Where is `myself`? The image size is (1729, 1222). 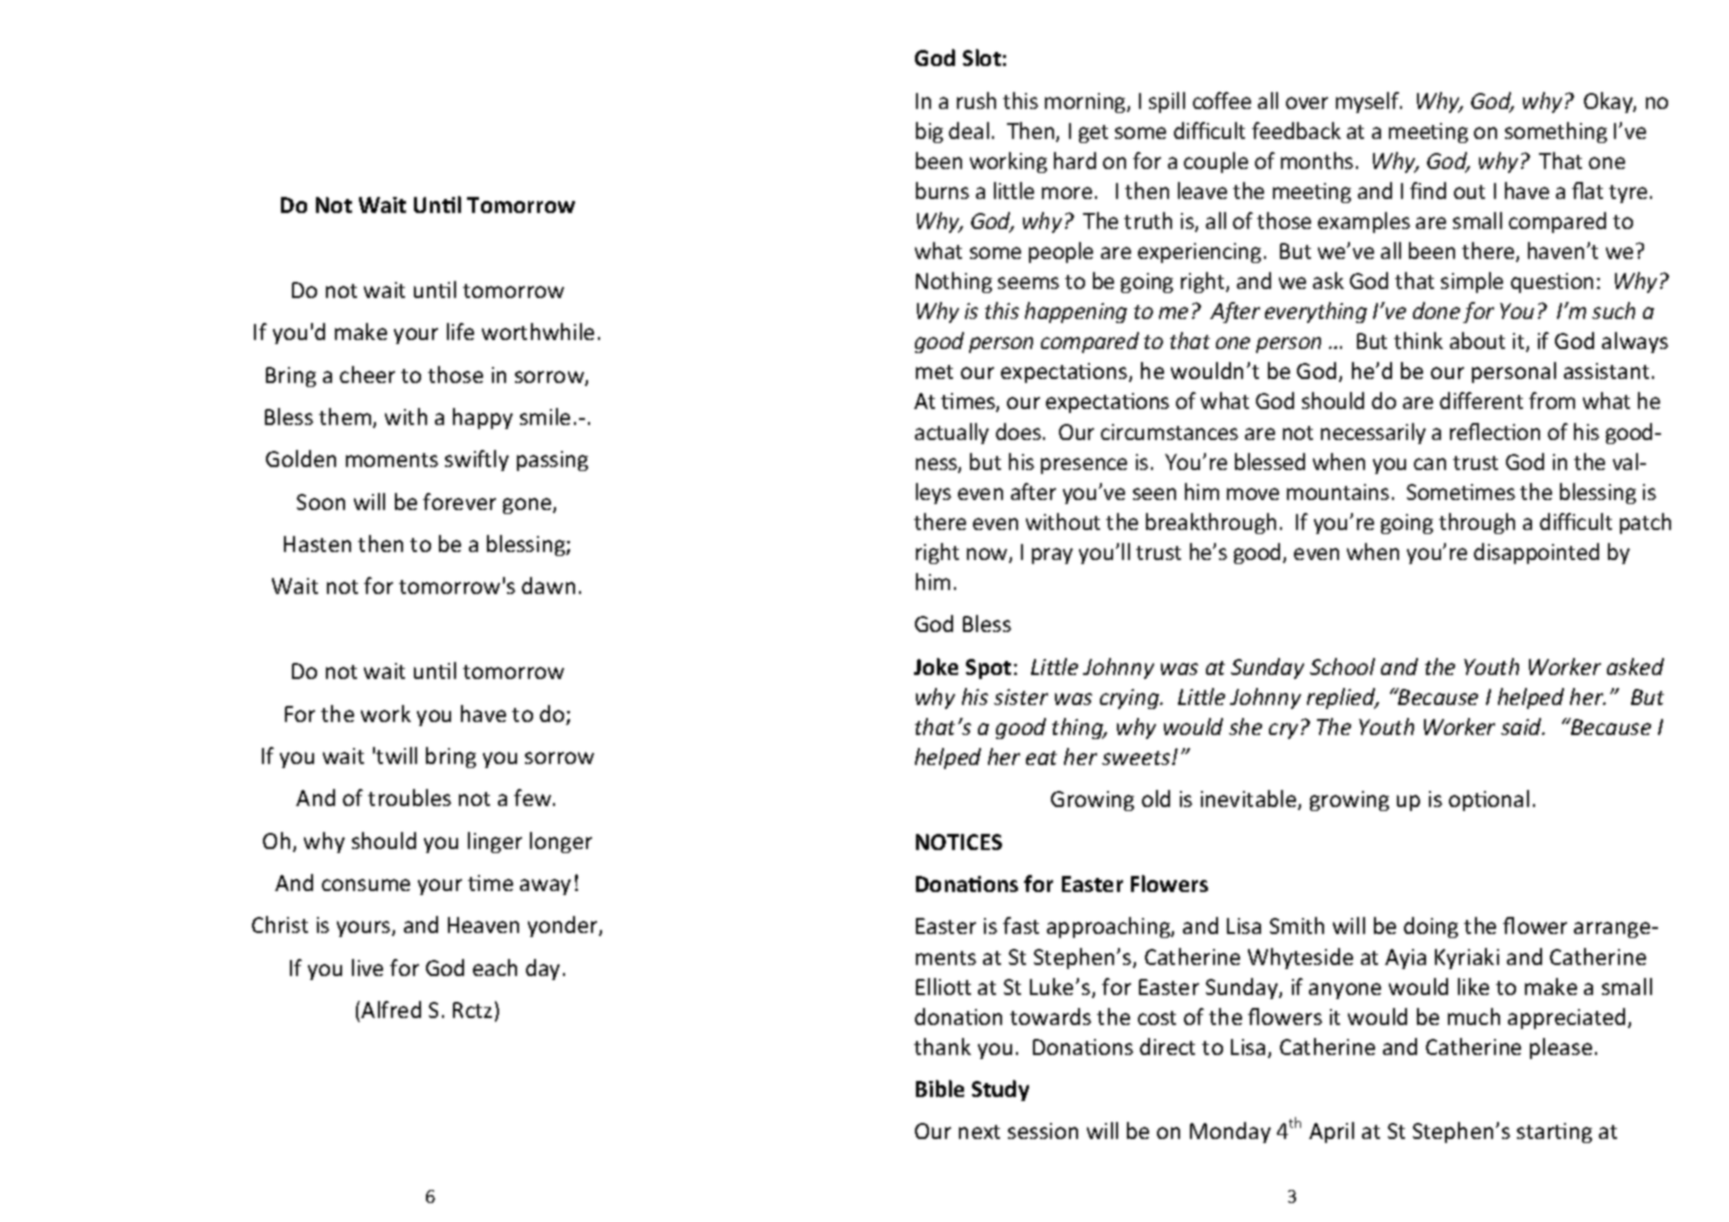 myself is located at coordinates (1368, 102).
